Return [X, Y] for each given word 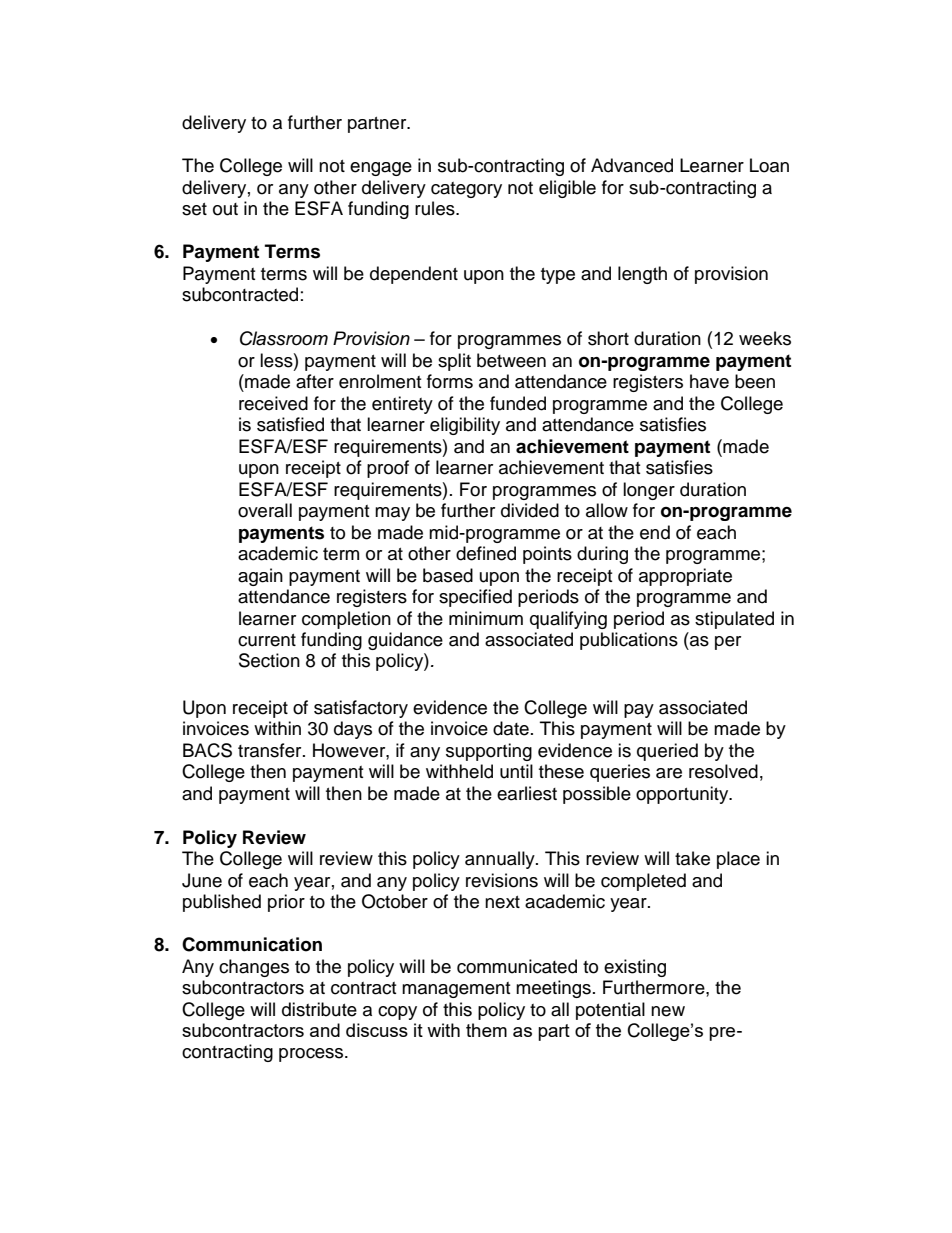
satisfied [290, 424]
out [225, 209]
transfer [271, 750]
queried [667, 752]
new [668, 1011]
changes [254, 968]
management [456, 990]
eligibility [465, 426]
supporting [489, 752]
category [466, 190]
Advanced [632, 165]
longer [649, 491]
